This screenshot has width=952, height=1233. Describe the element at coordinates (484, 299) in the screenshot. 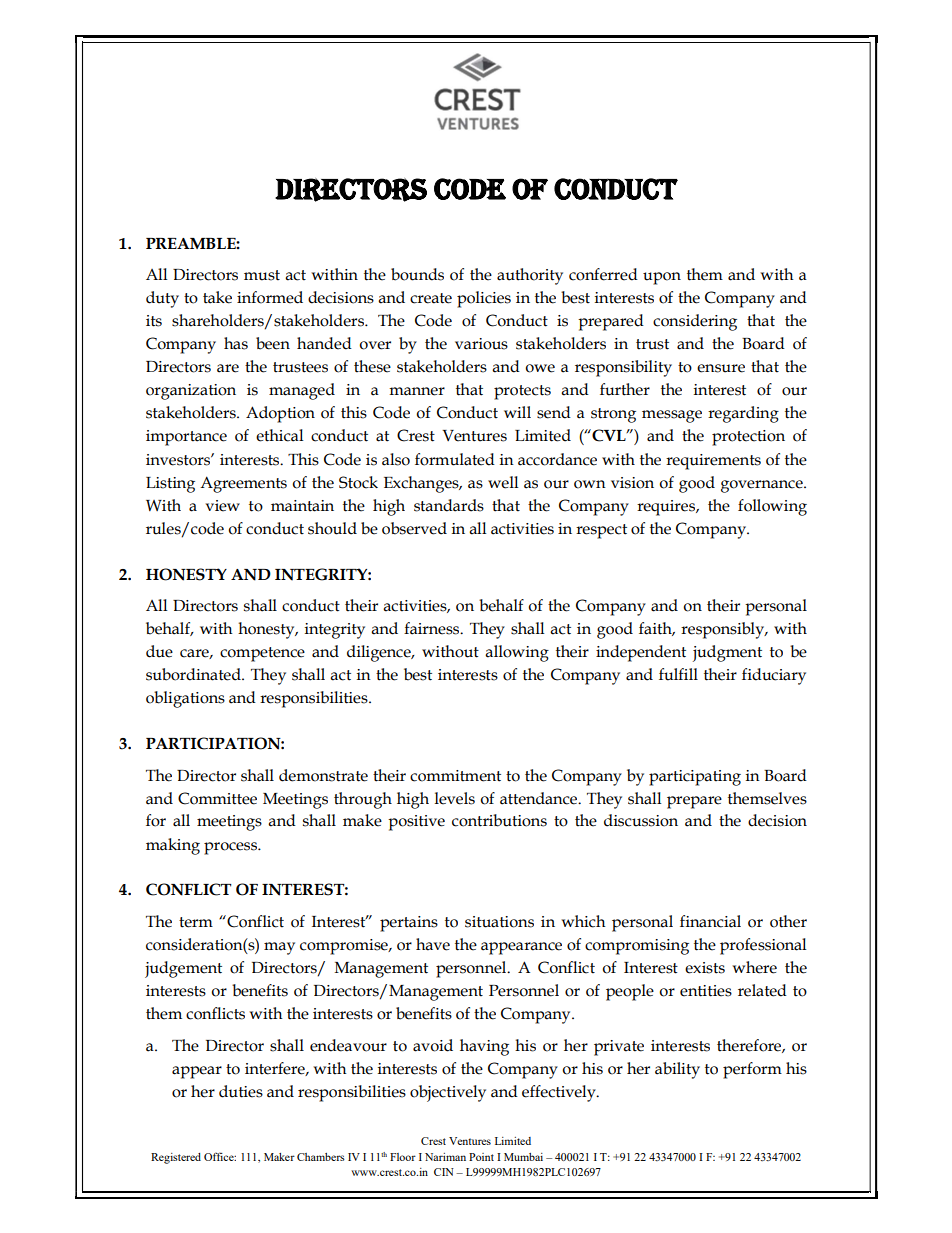

I see `policies` at that location.
